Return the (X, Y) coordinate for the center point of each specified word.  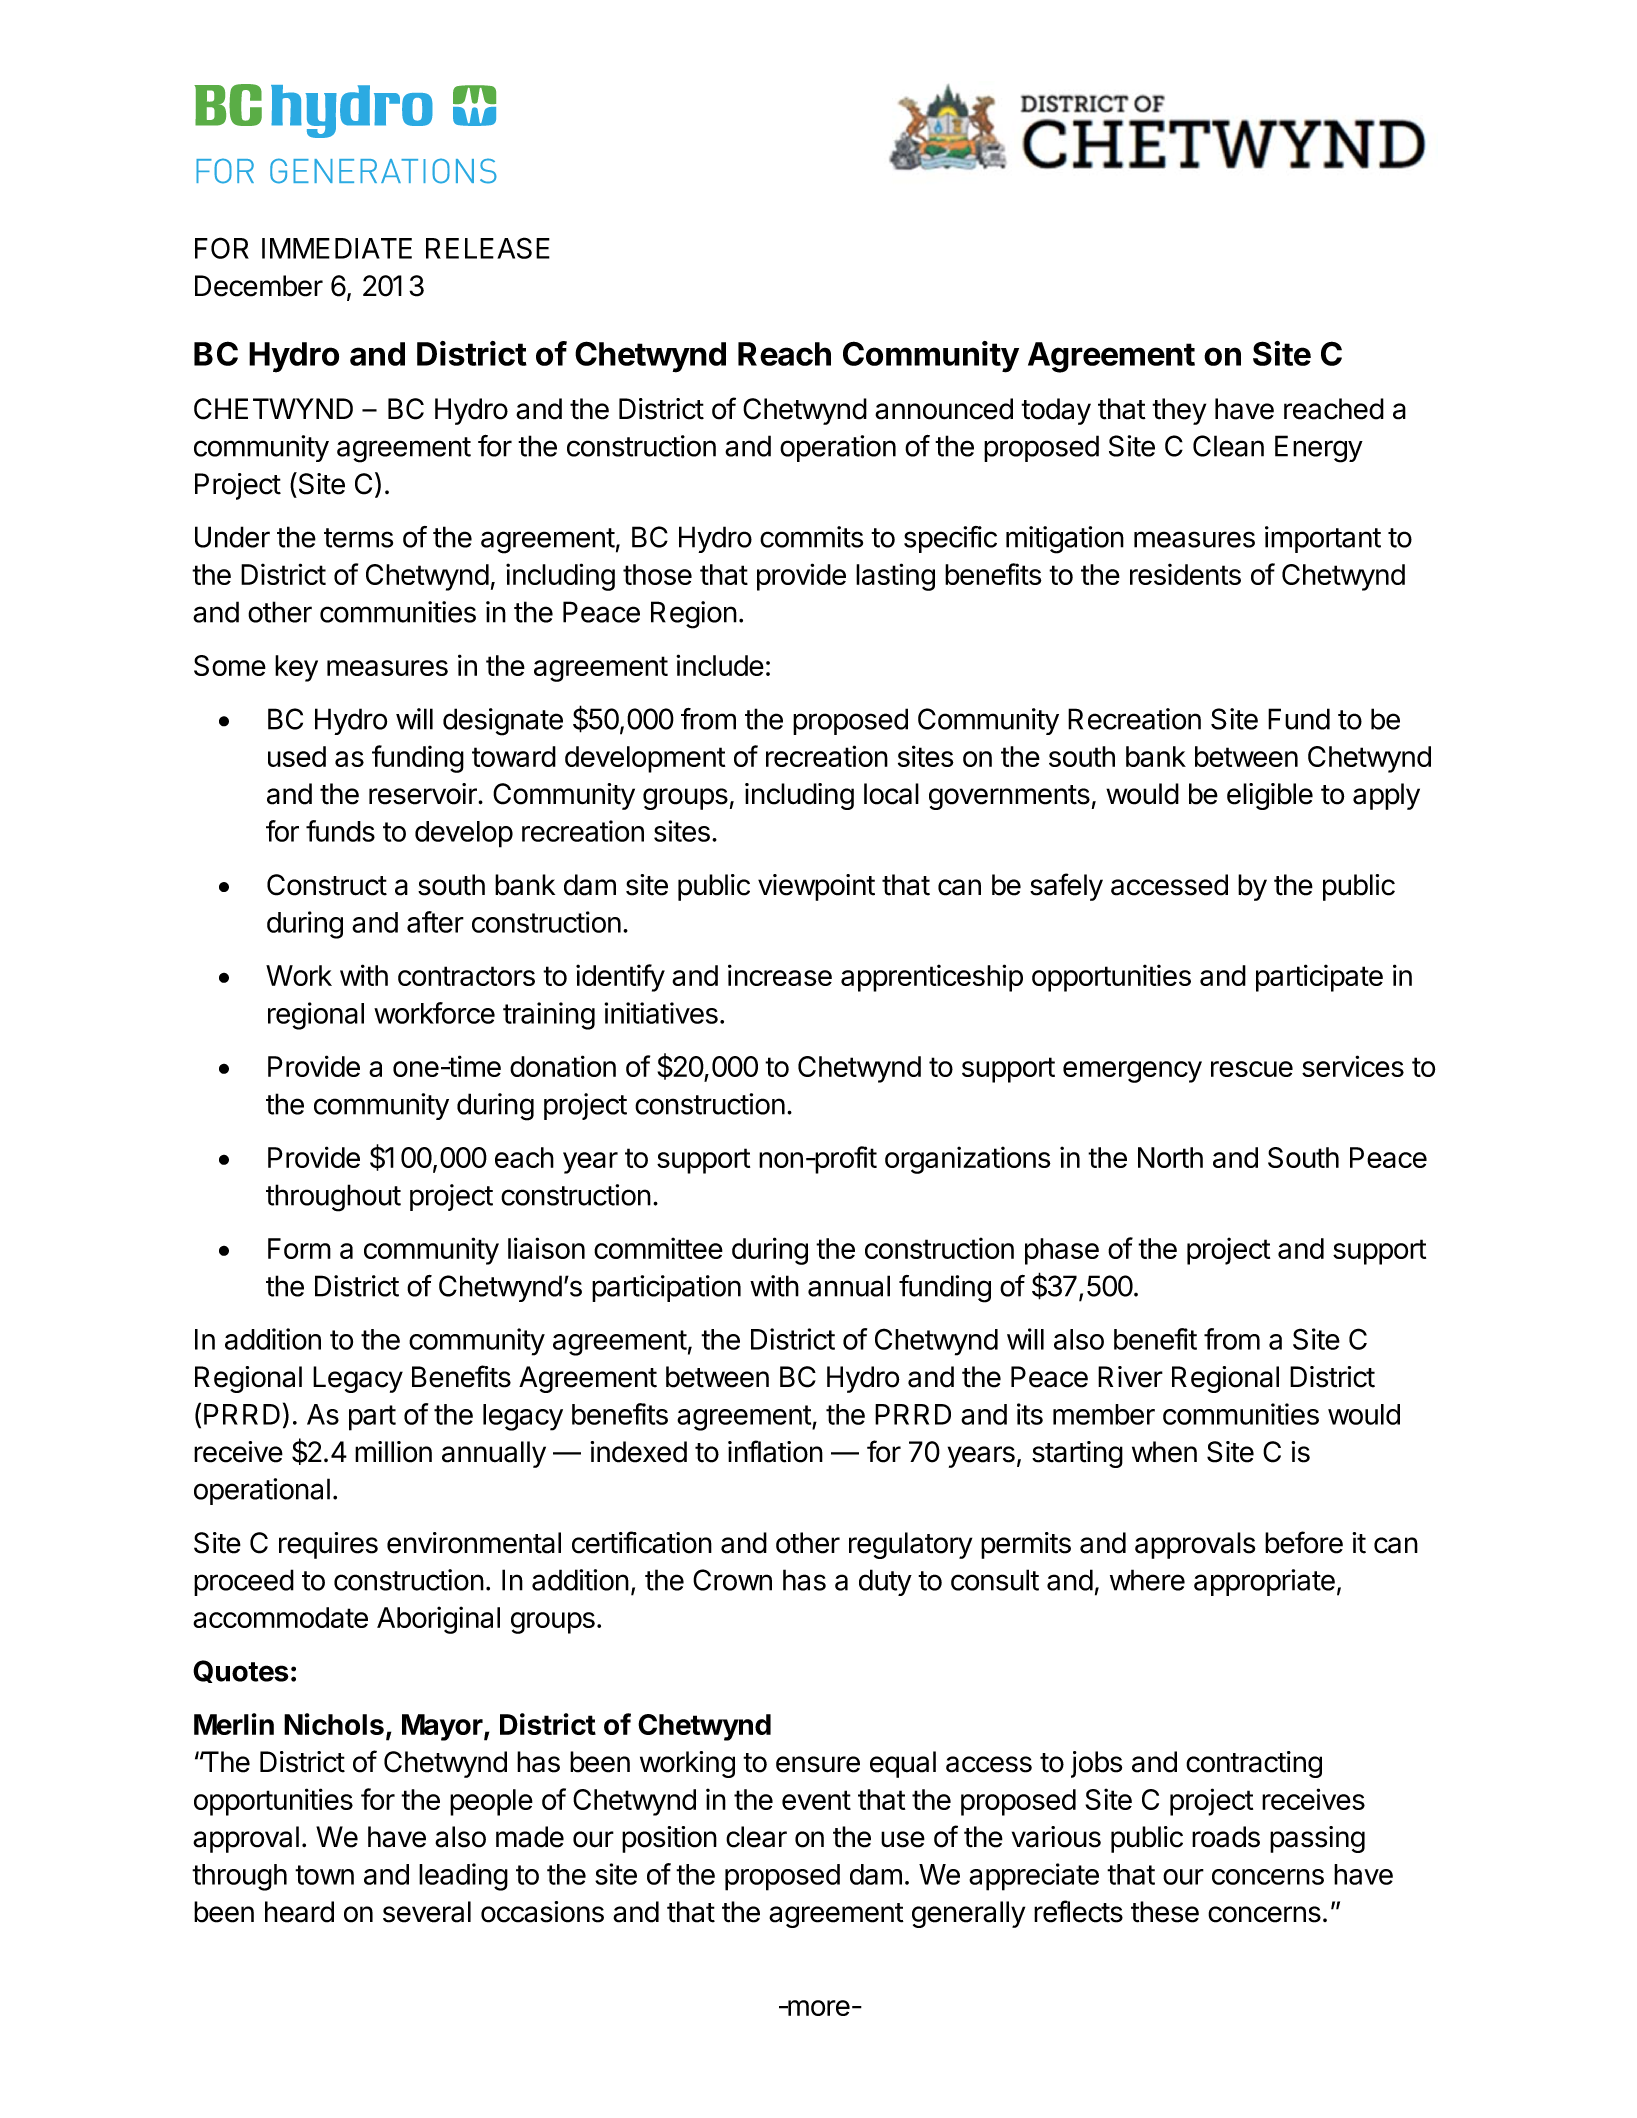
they (1179, 411)
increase (780, 975)
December (259, 286)
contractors (466, 976)
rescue (1252, 1069)
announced (944, 409)
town (324, 1875)
